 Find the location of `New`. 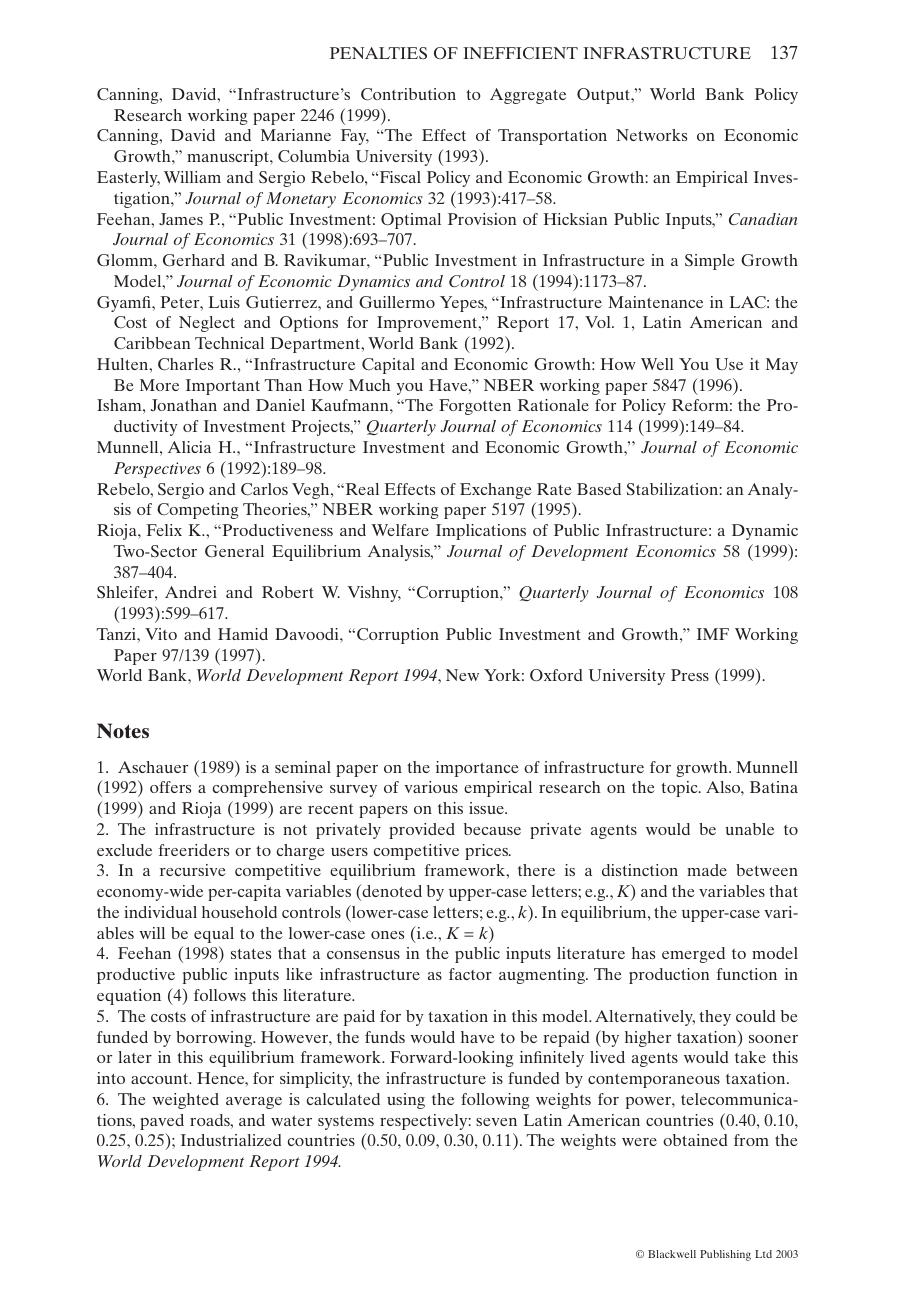

New is located at coordinates (462, 675).
